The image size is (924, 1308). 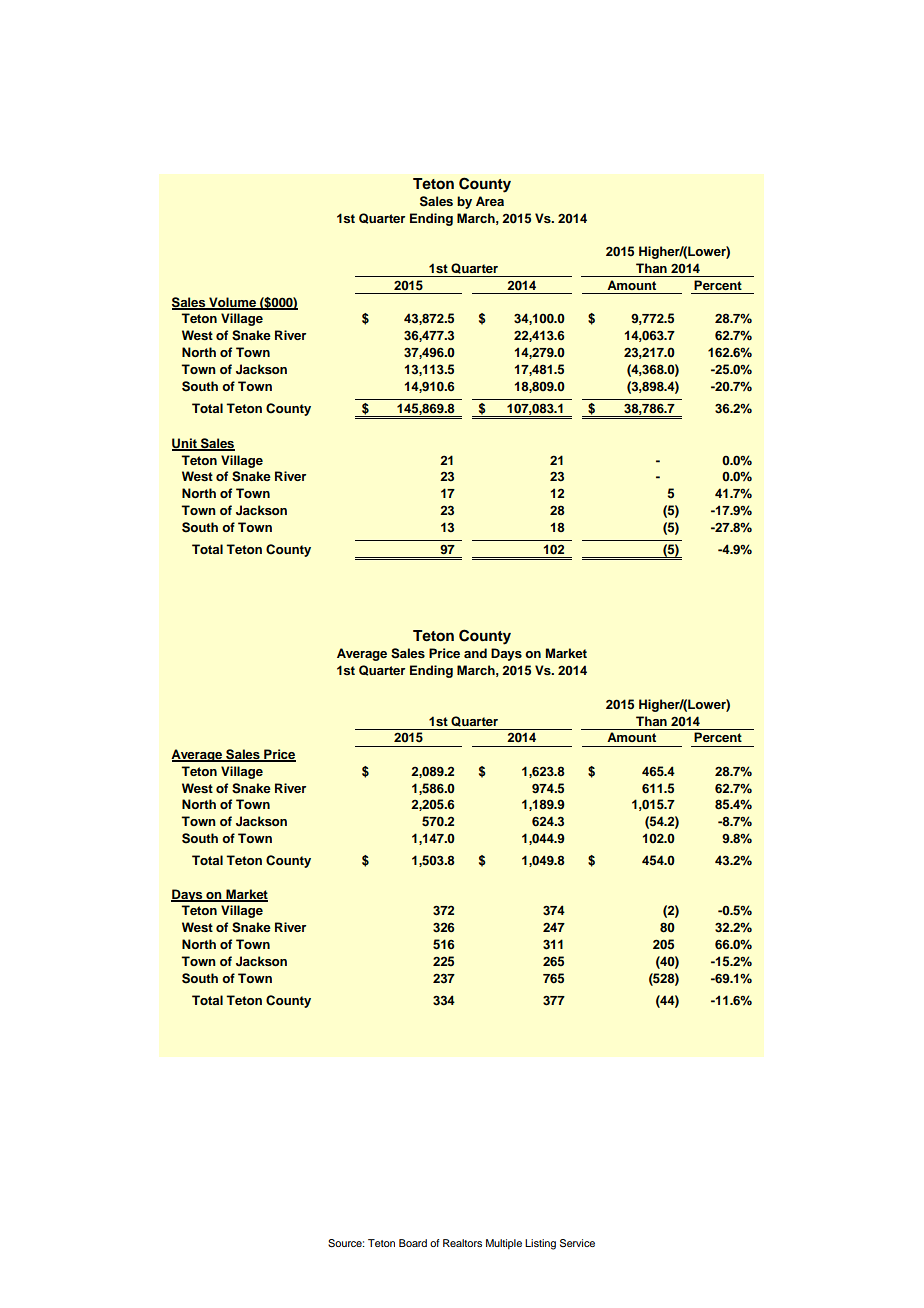 I want to click on Unit, so click(x=185, y=444).
